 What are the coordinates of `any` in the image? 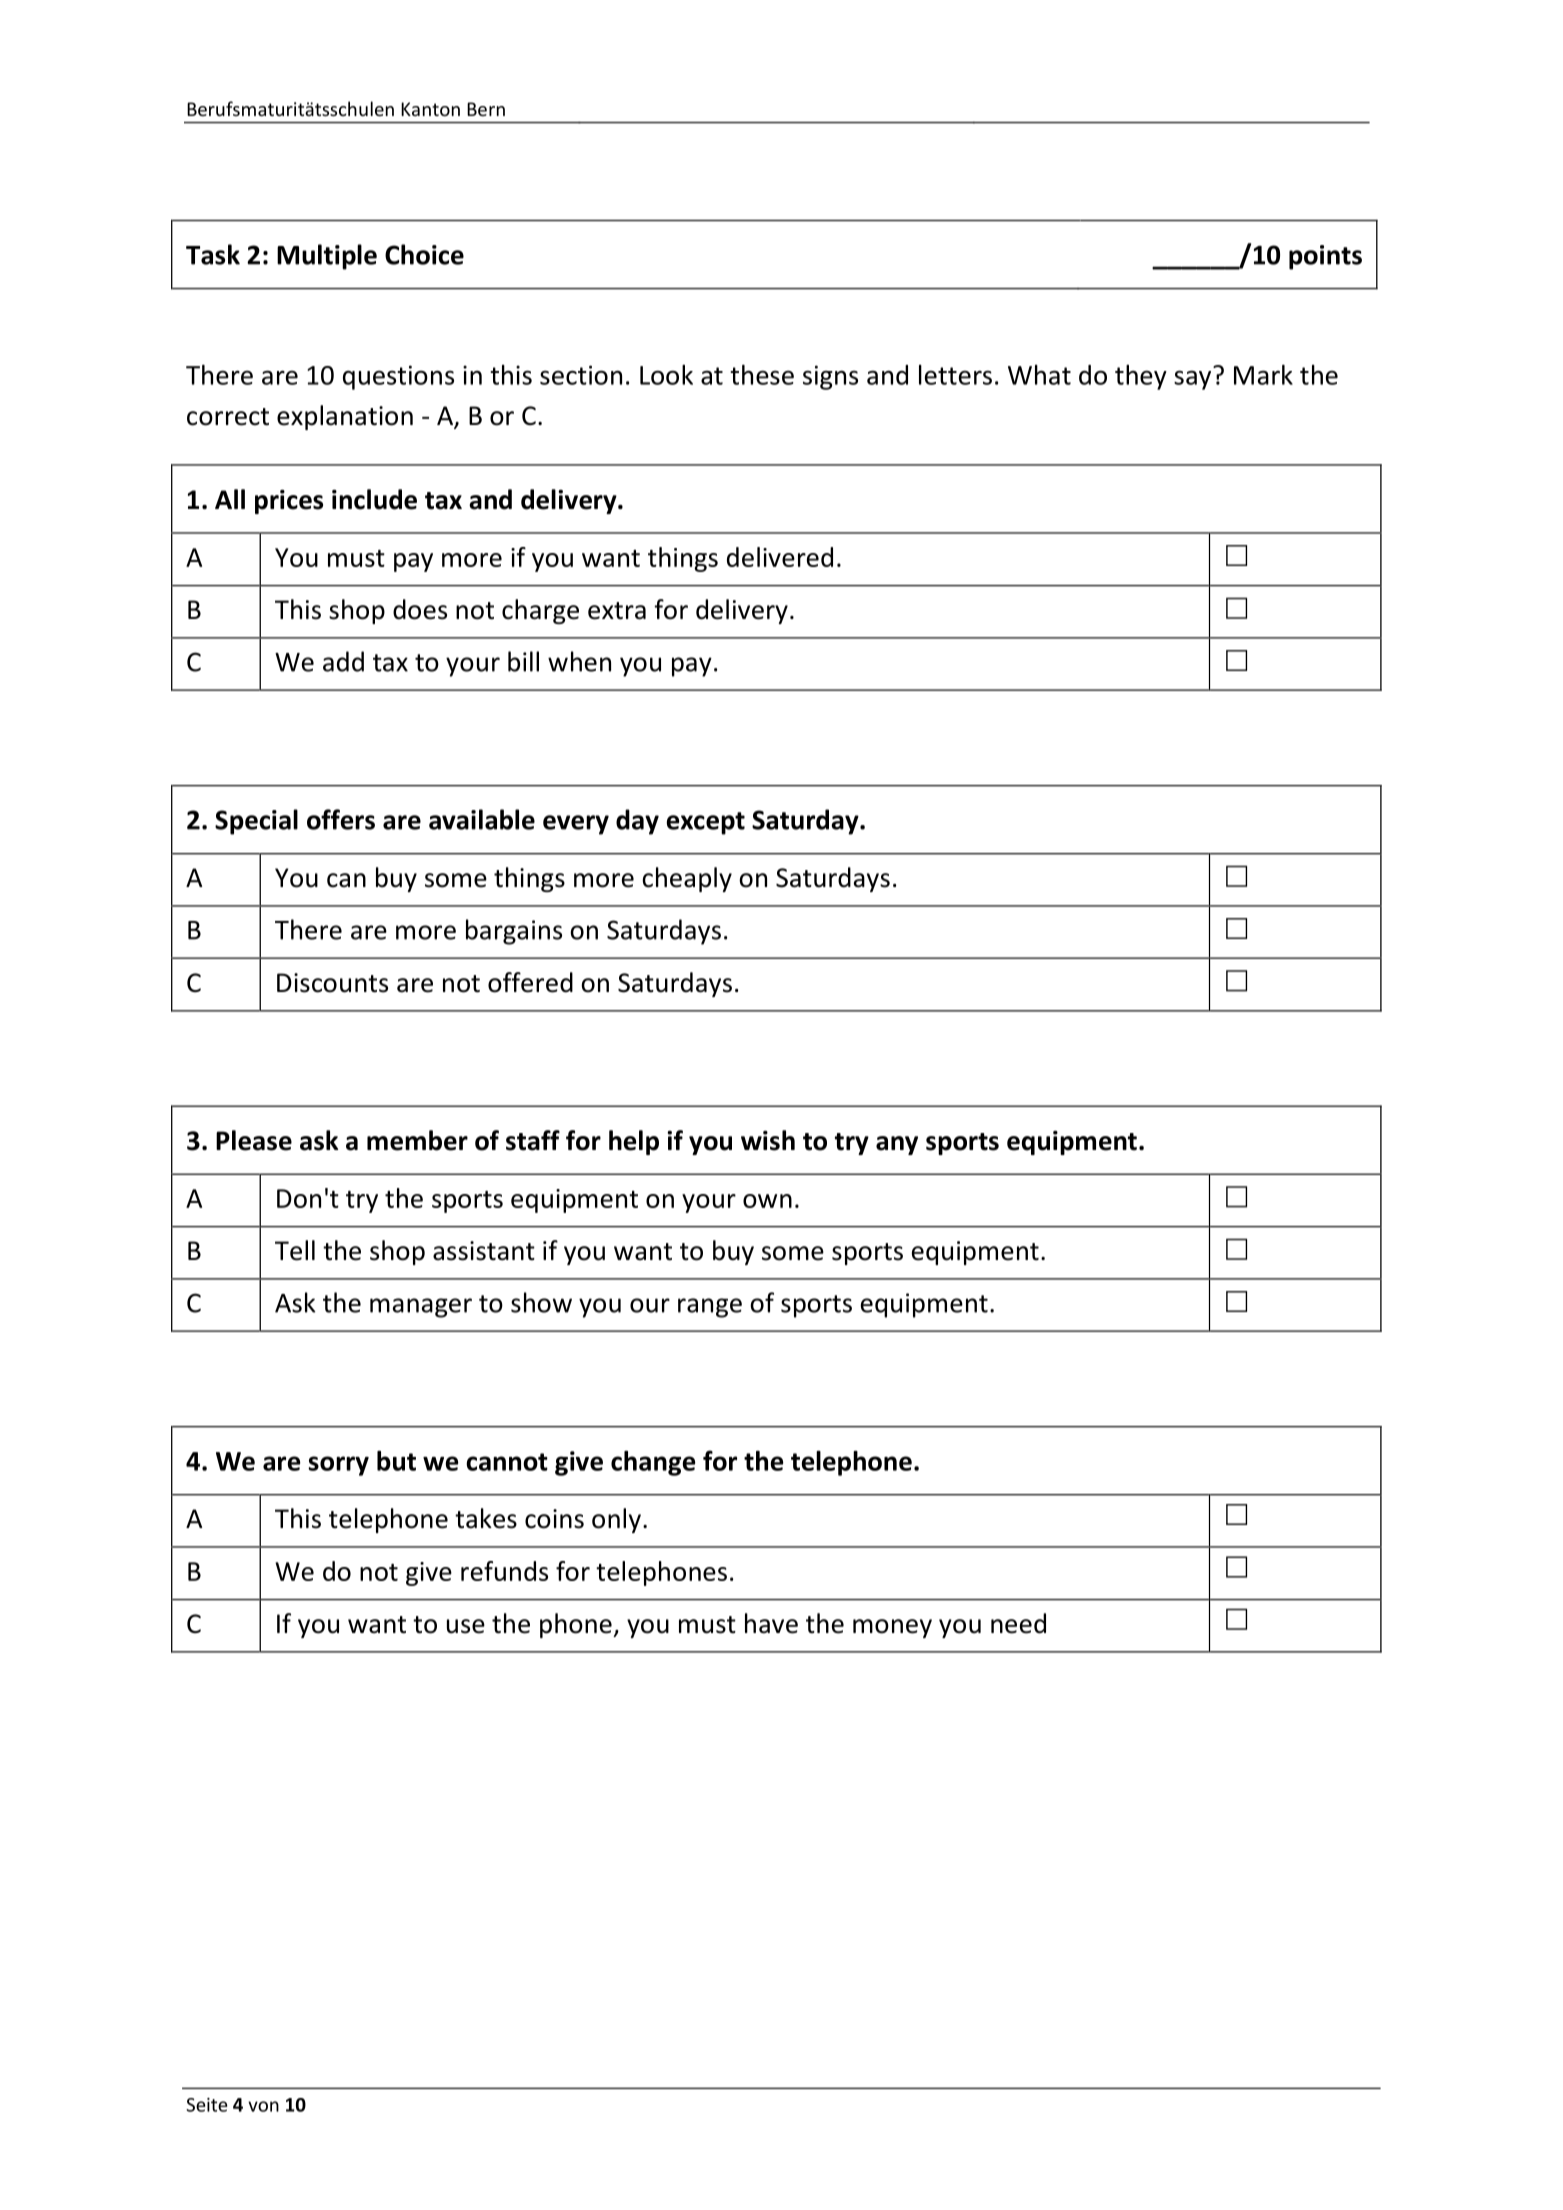 It's located at (897, 1145).
